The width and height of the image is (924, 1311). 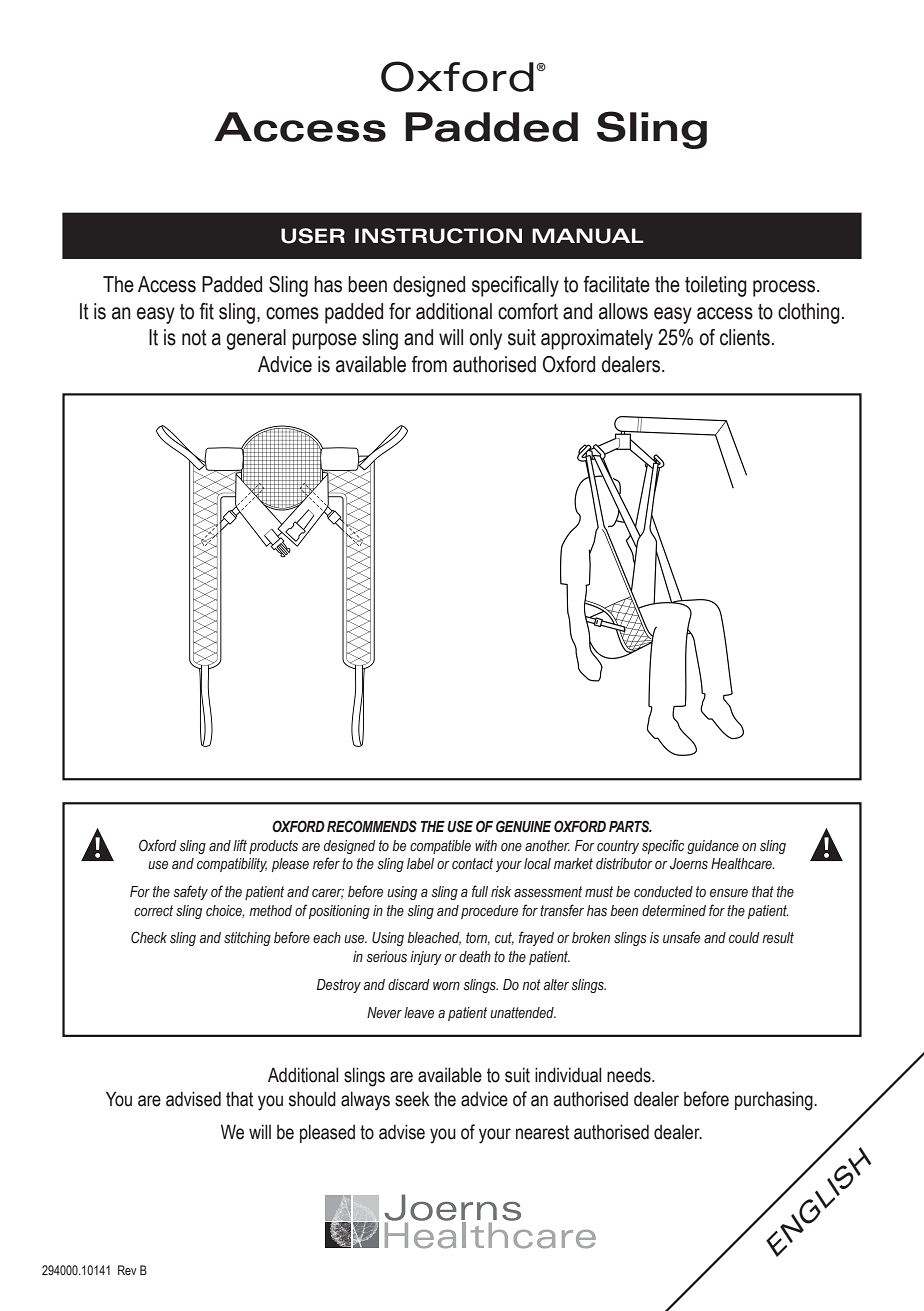 What do you see at coordinates (489, 912) in the image?
I see `procedure` at bounding box center [489, 912].
